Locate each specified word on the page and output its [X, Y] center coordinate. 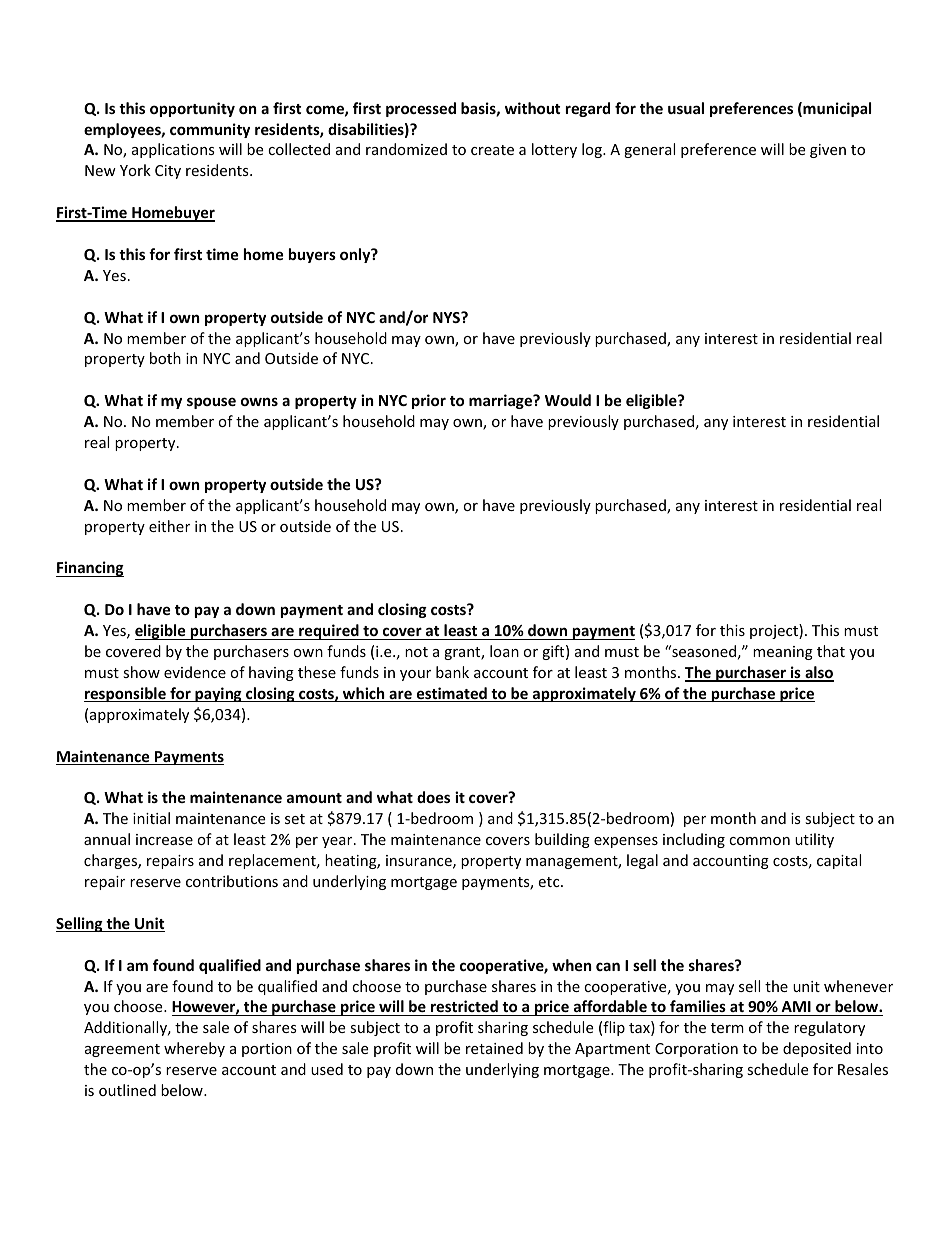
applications [173, 150]
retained [494, 1048]
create [492, 150]
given [828, 151]
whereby [194, 1049]
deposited [817, 1049]
